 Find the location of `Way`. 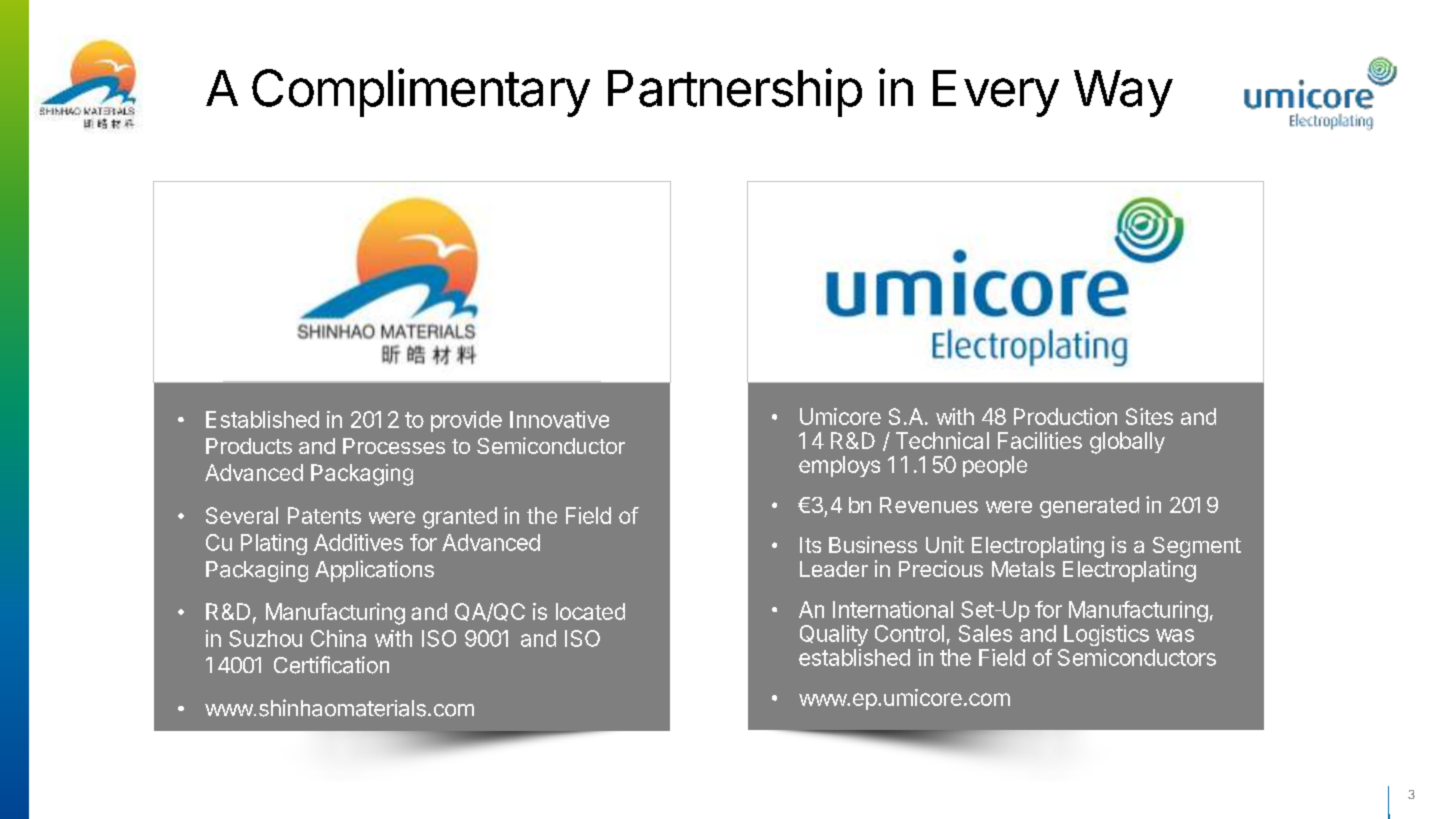

Way is located at coordinates (1123, 93).
